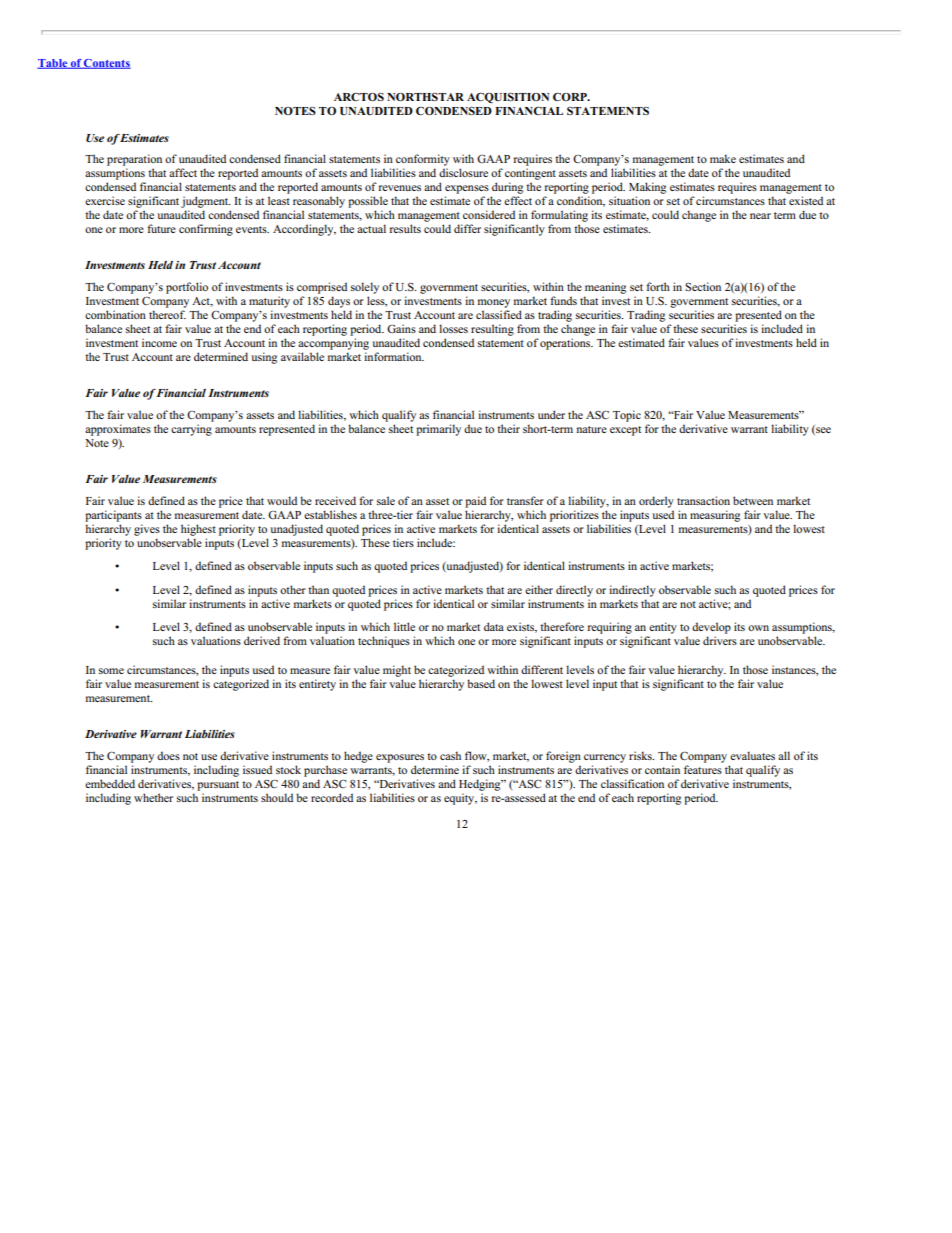  I want to click on highest, so click(198, 530).
